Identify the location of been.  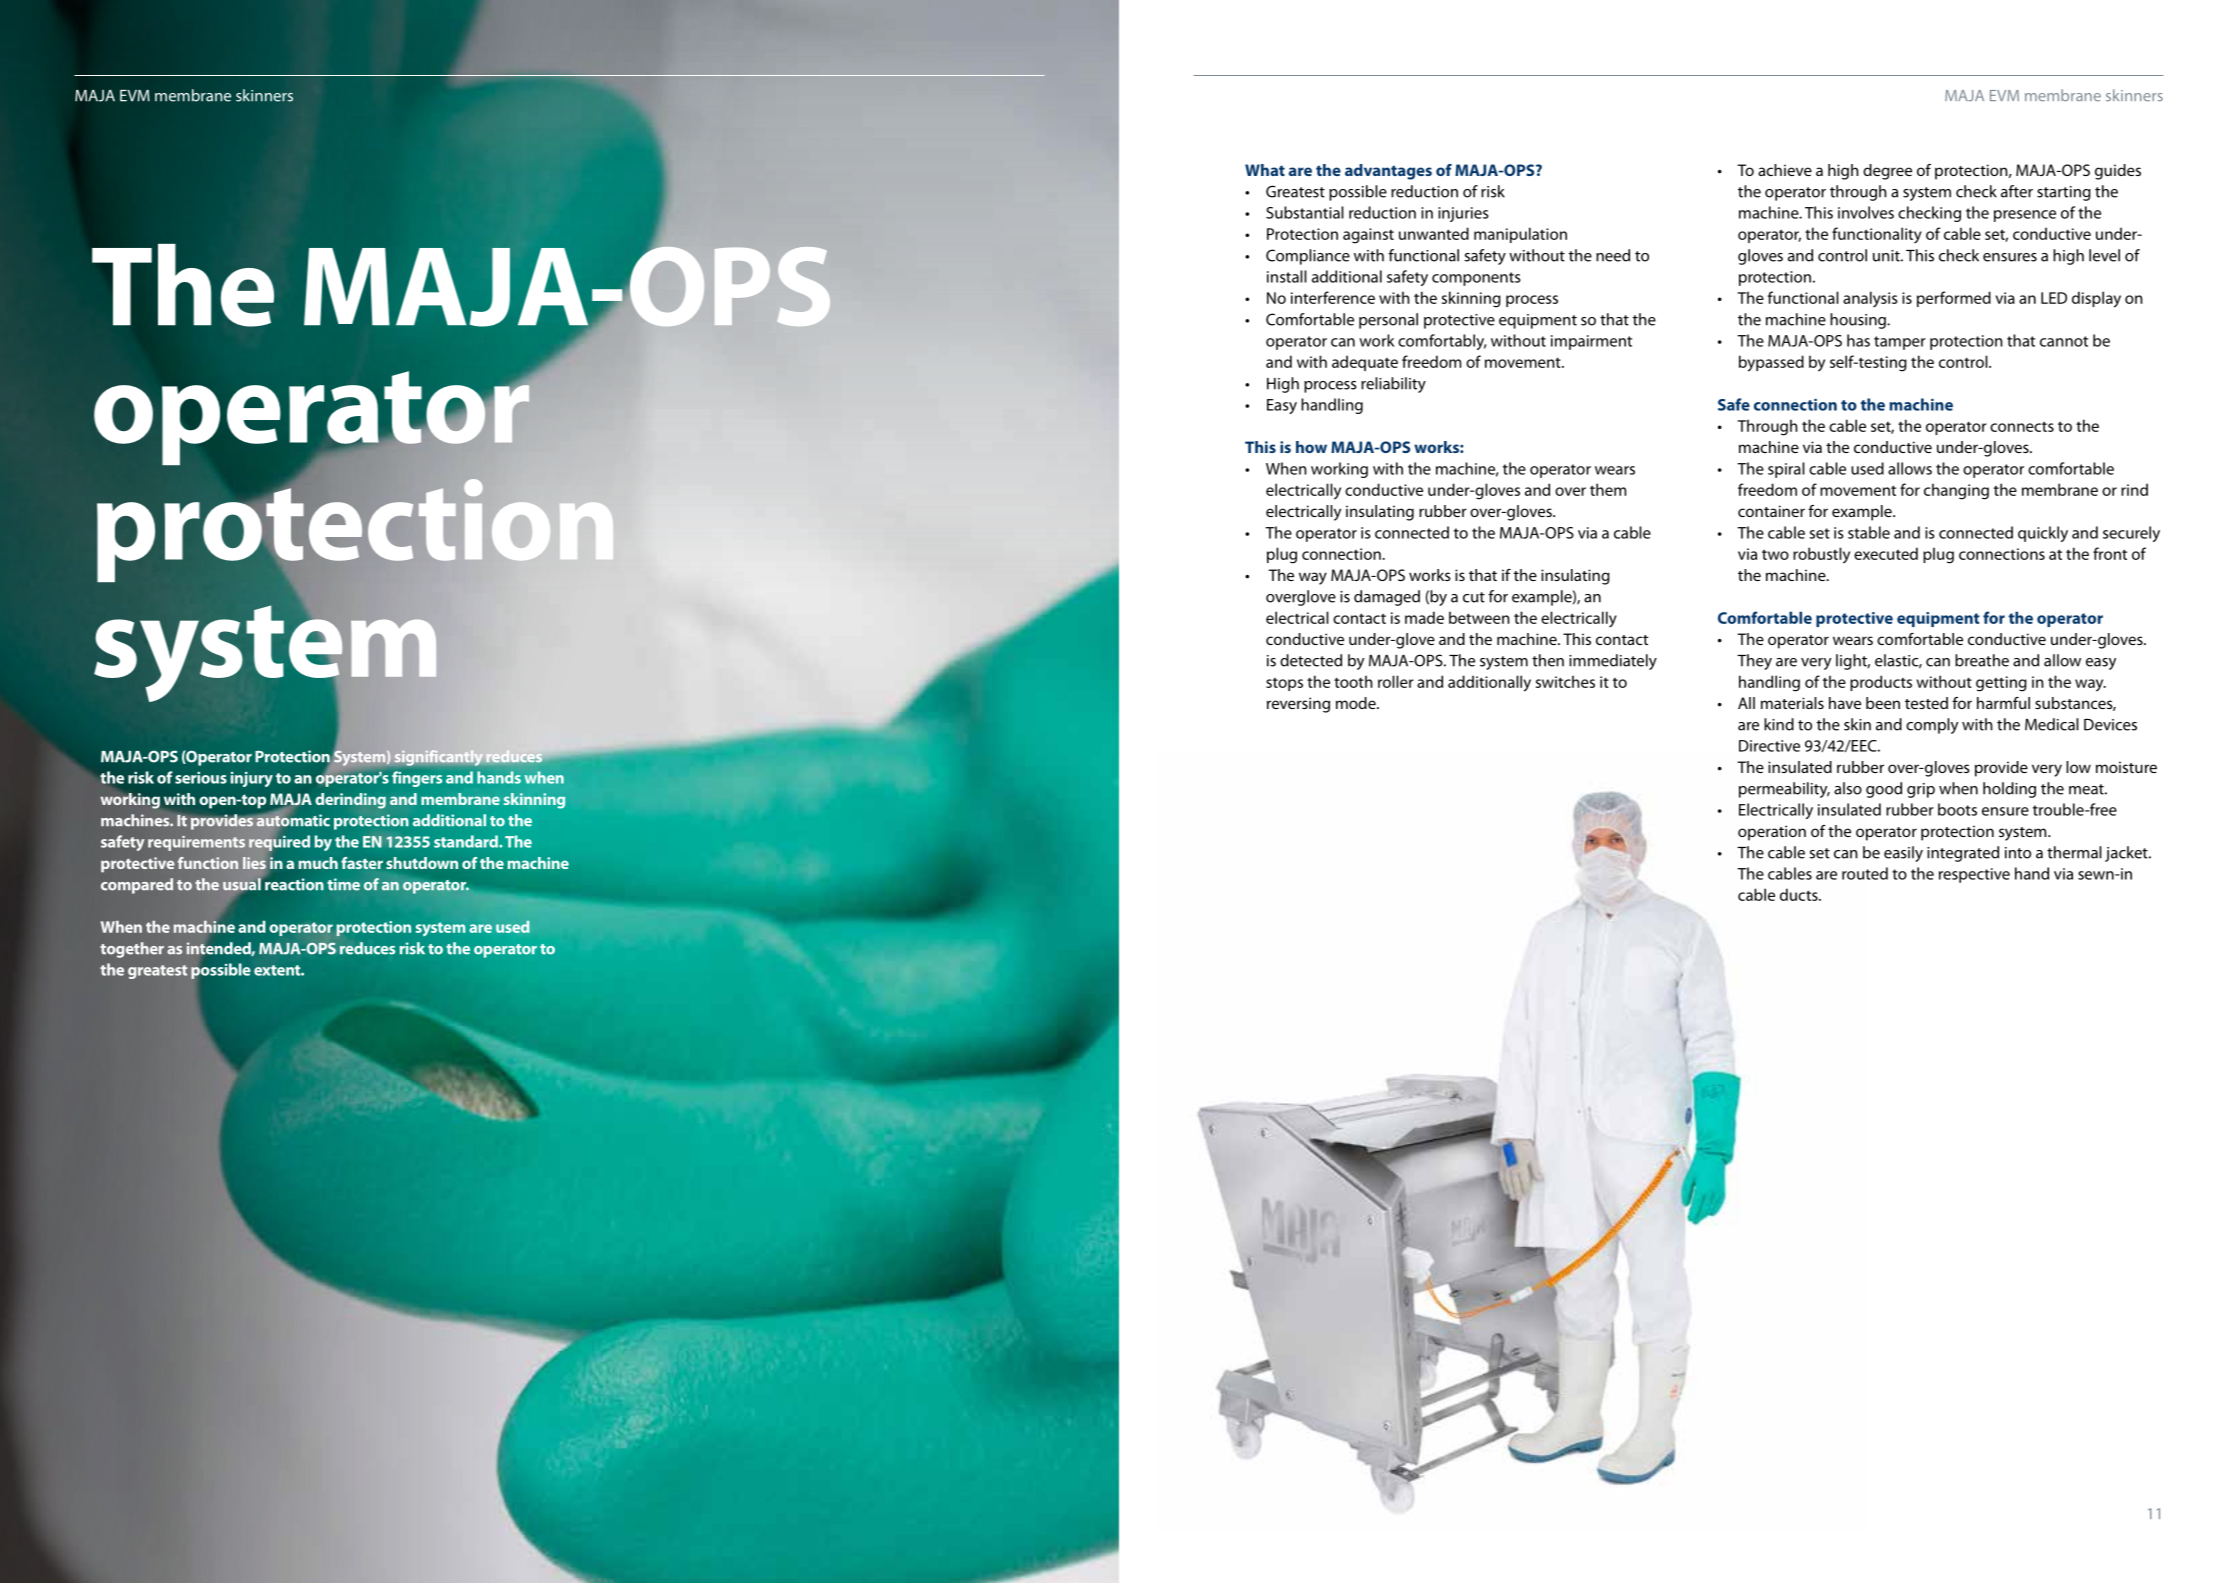
(1883, 703).
